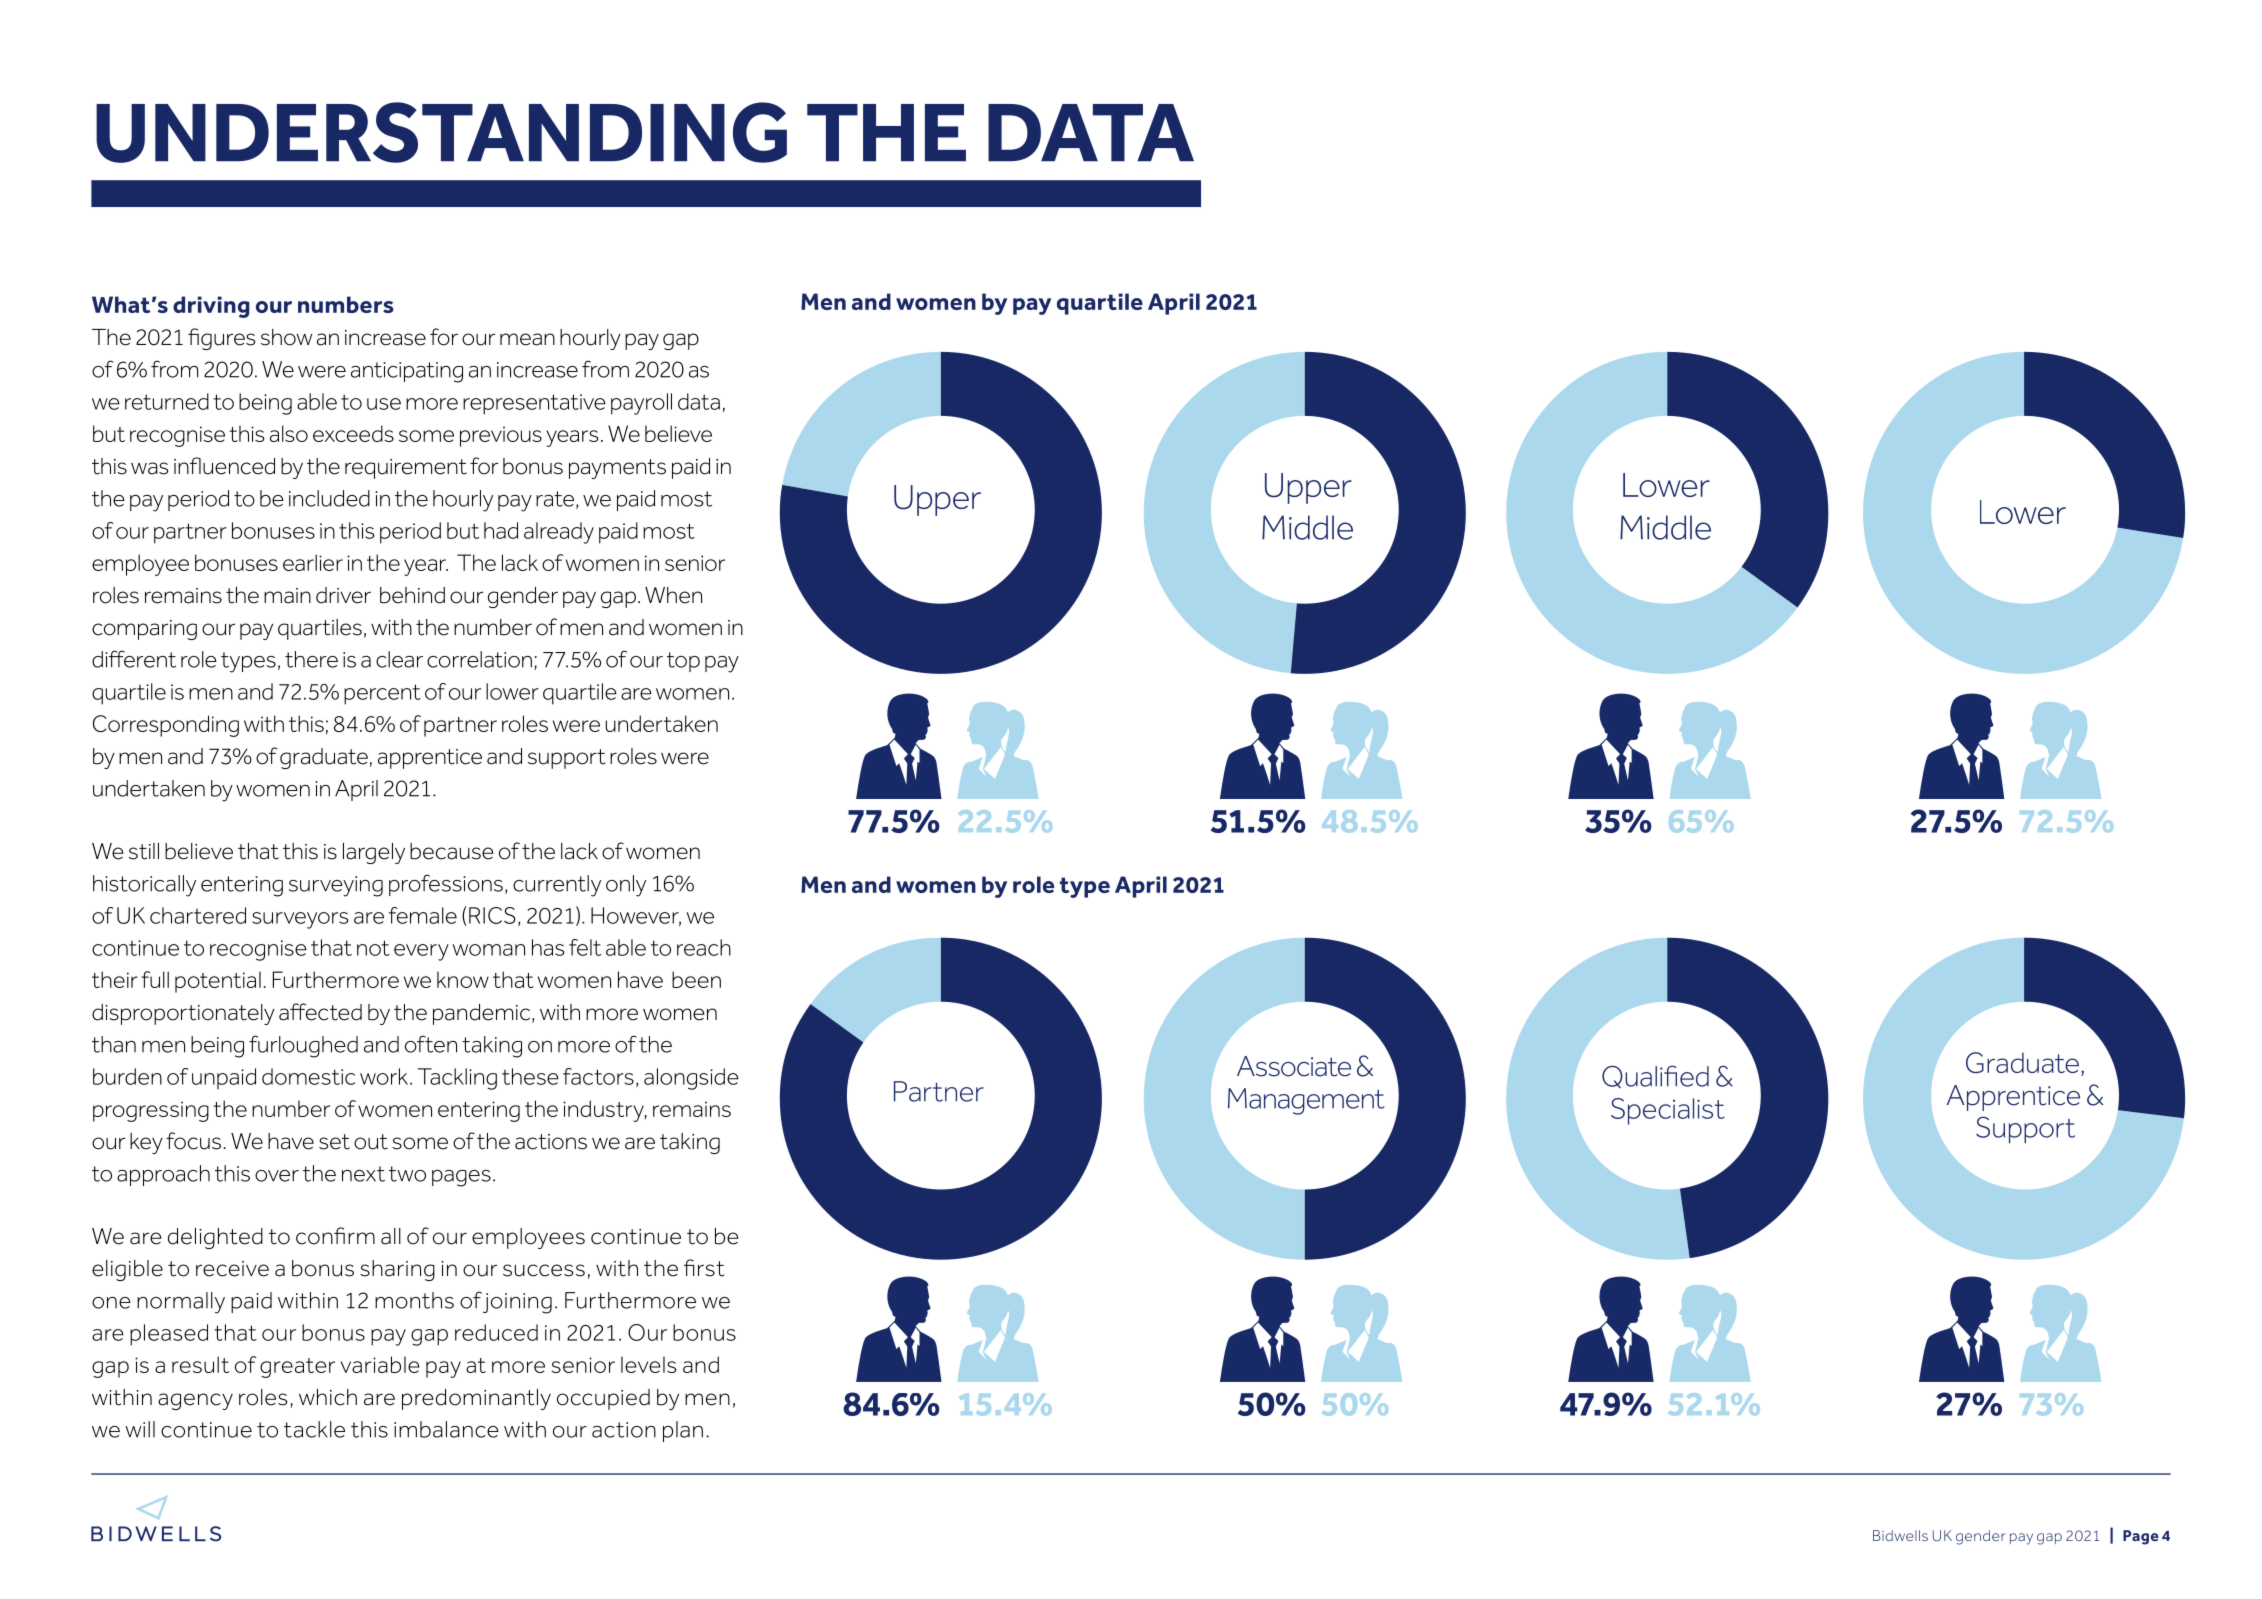  I want to click on Qualified, so click(1655, 1076).
